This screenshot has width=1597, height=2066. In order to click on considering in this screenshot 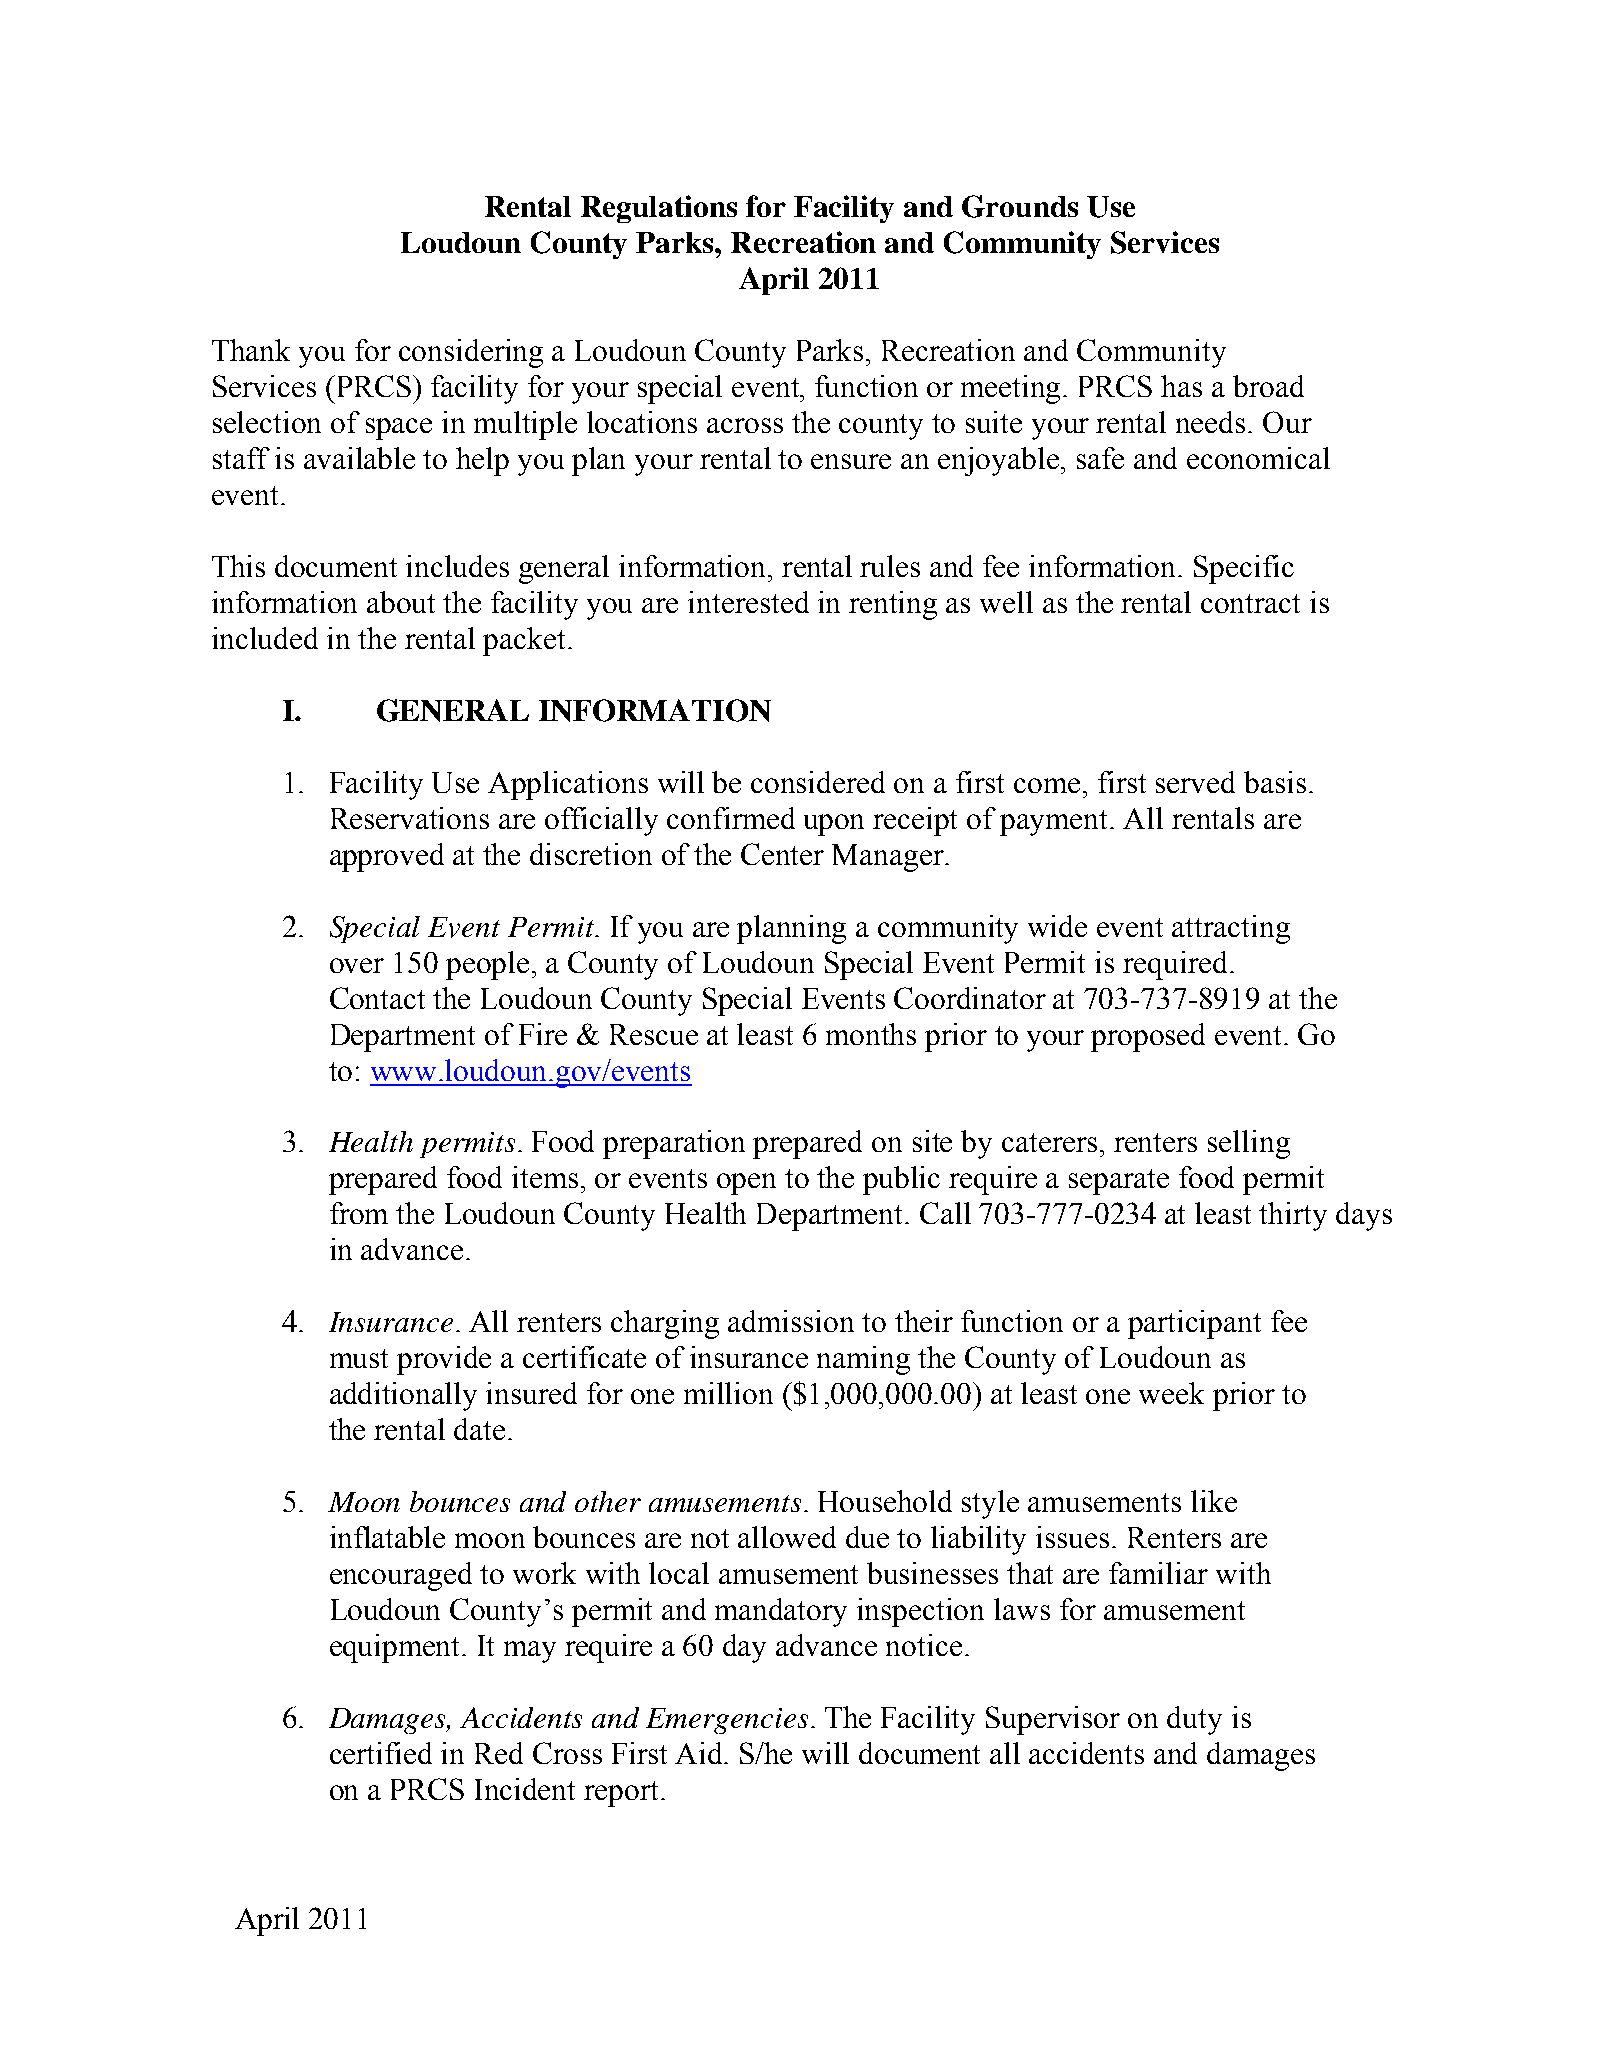, I will do `click(471, 353)`.
